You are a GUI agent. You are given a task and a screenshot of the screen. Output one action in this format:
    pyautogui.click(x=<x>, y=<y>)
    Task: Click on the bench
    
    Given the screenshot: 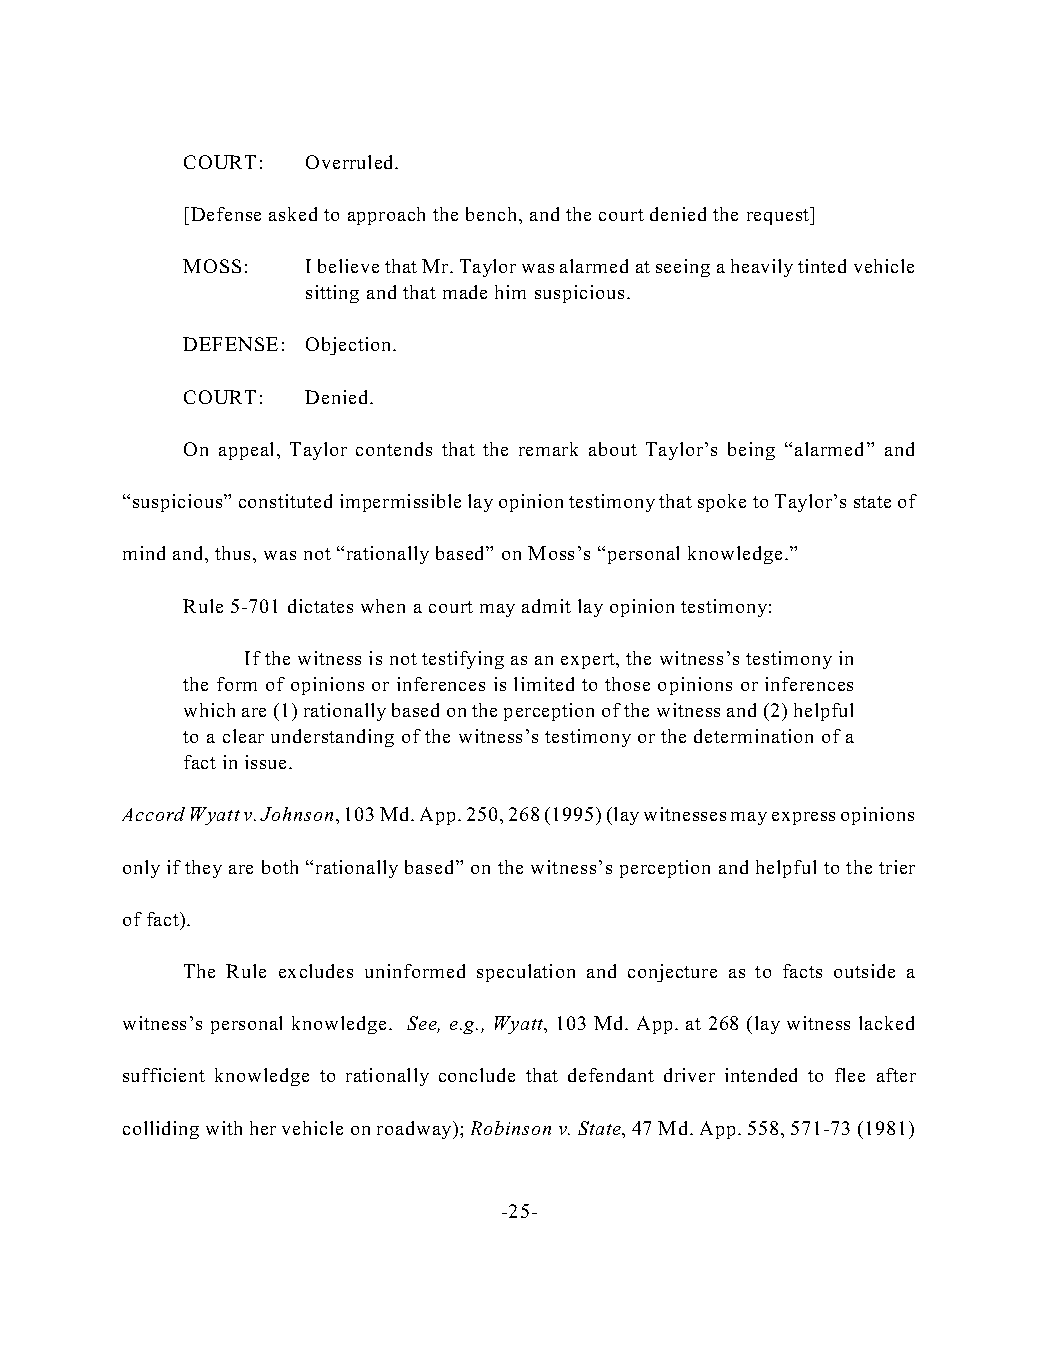 What is the action you would take?
    pyautogui.click(x=493, y=214)
